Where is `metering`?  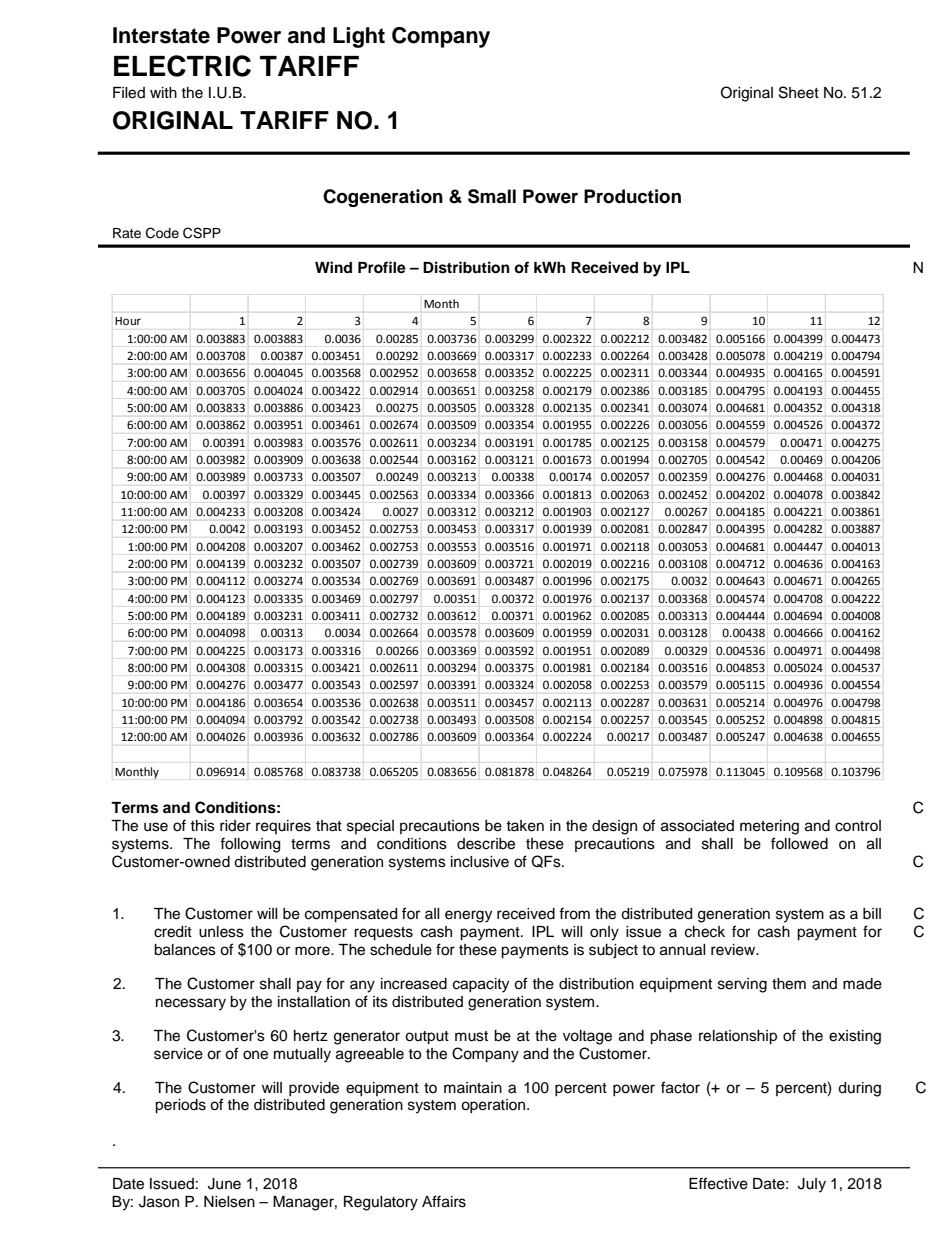
metering is located at coordinates (769, 827).
